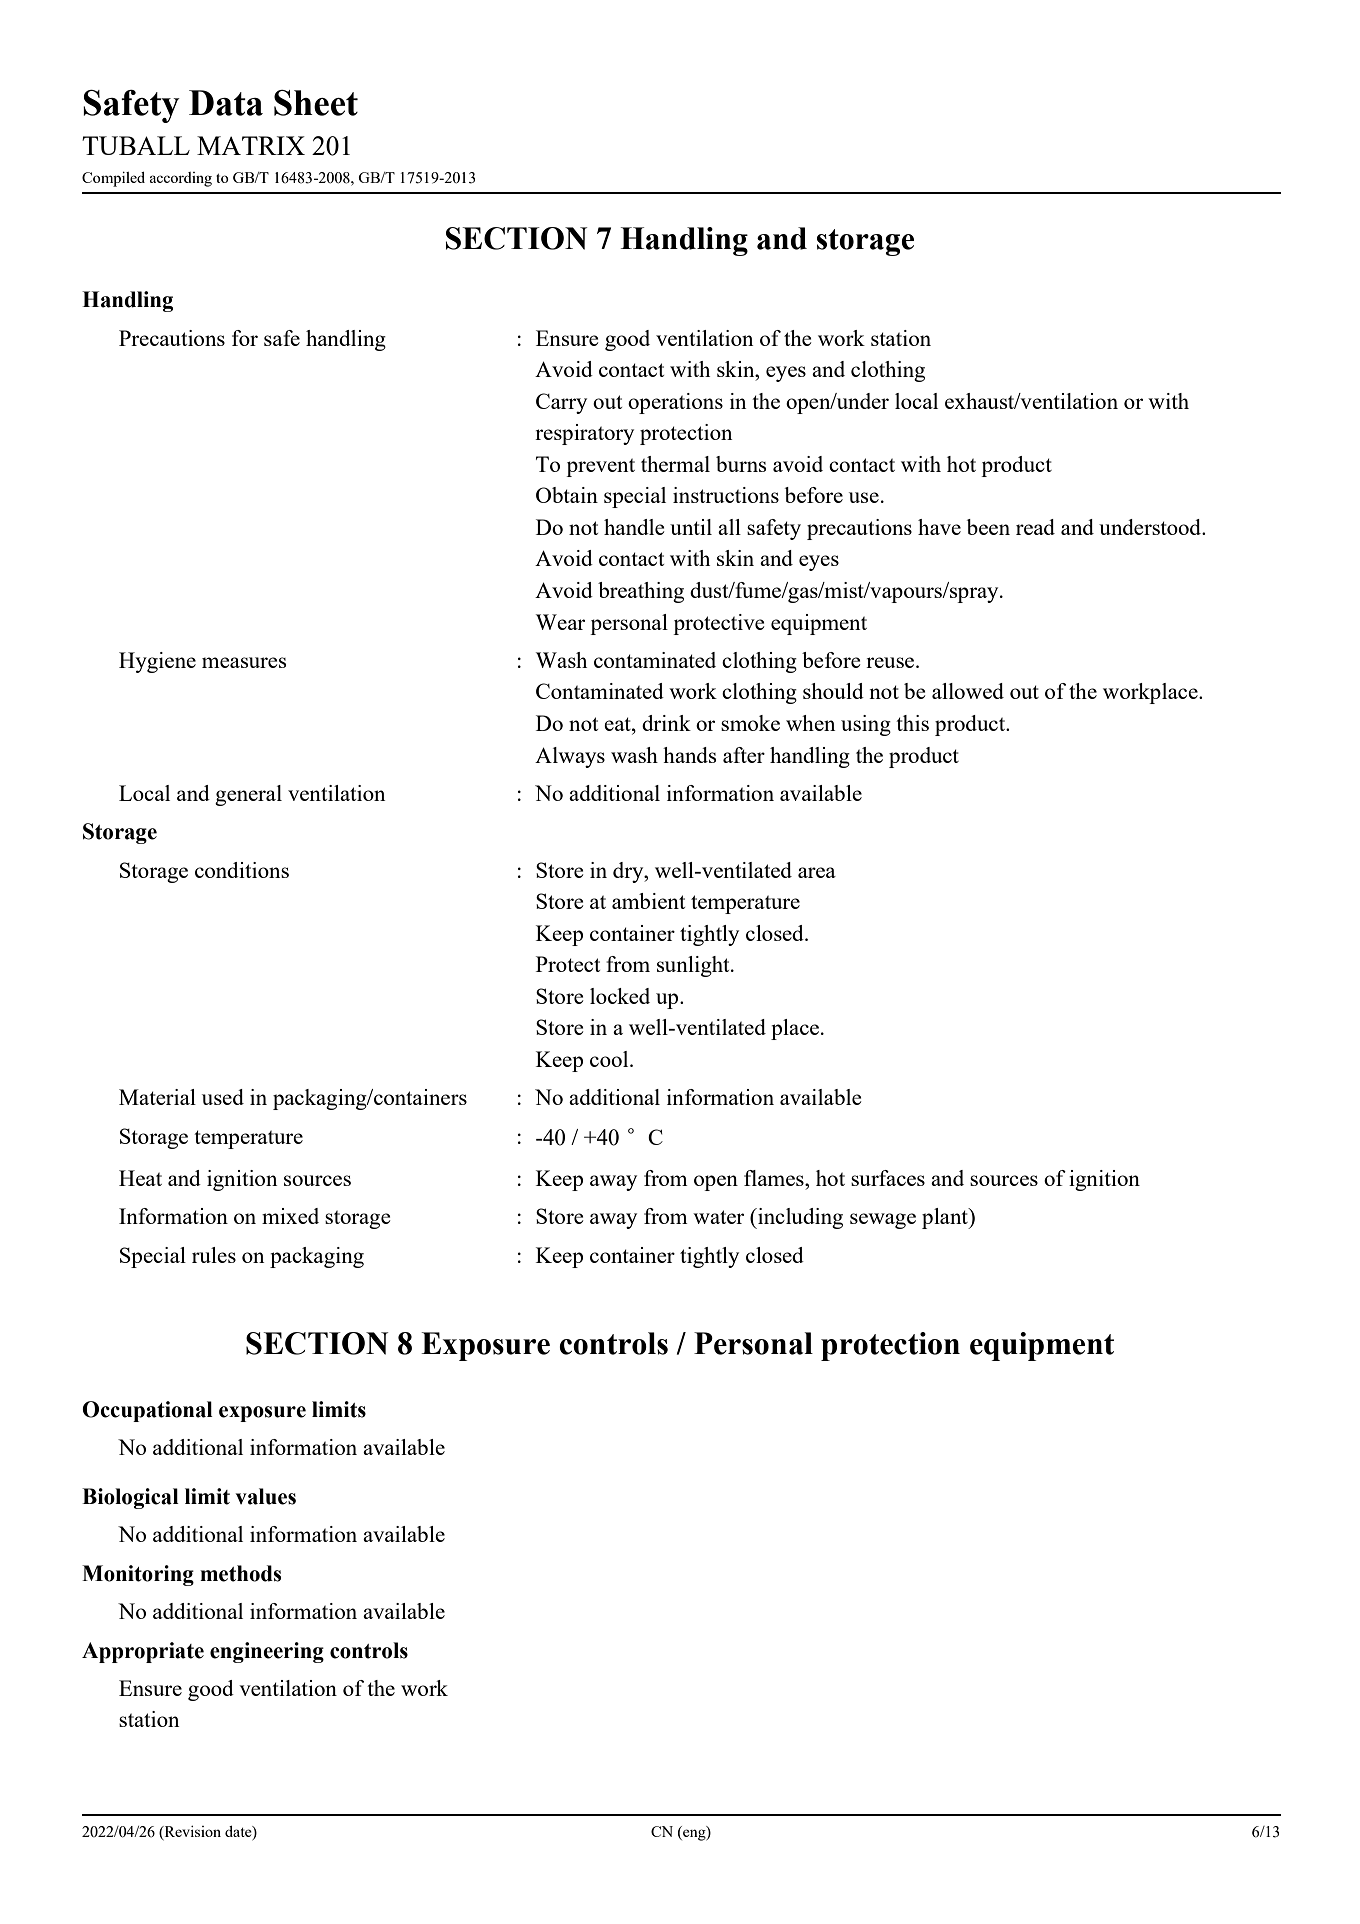  I want to click on operations, so click(675, 403).
